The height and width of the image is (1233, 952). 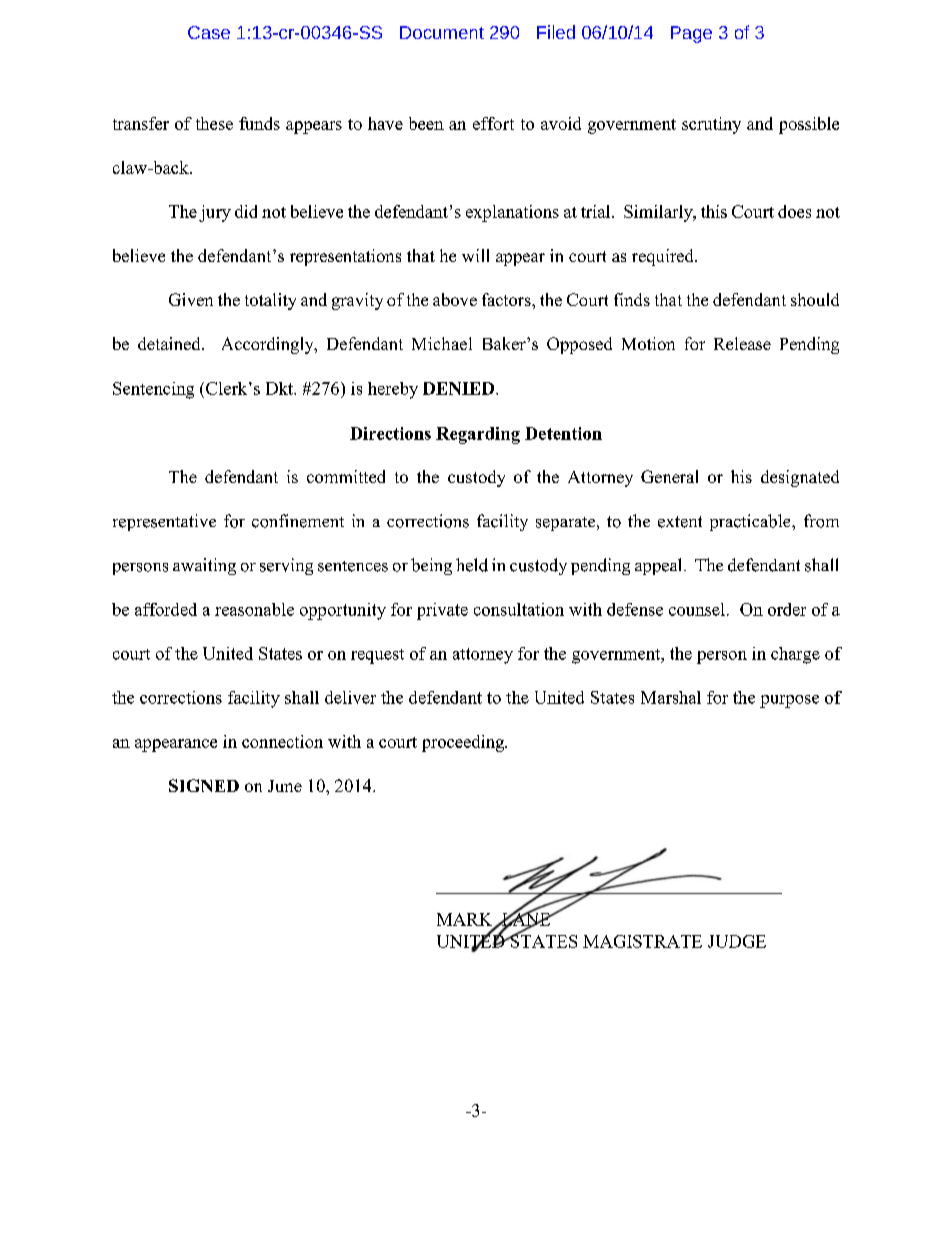 What do you see at coordinates (475, 255) in the image?
I see `will` at bounding box center [475, 255].
